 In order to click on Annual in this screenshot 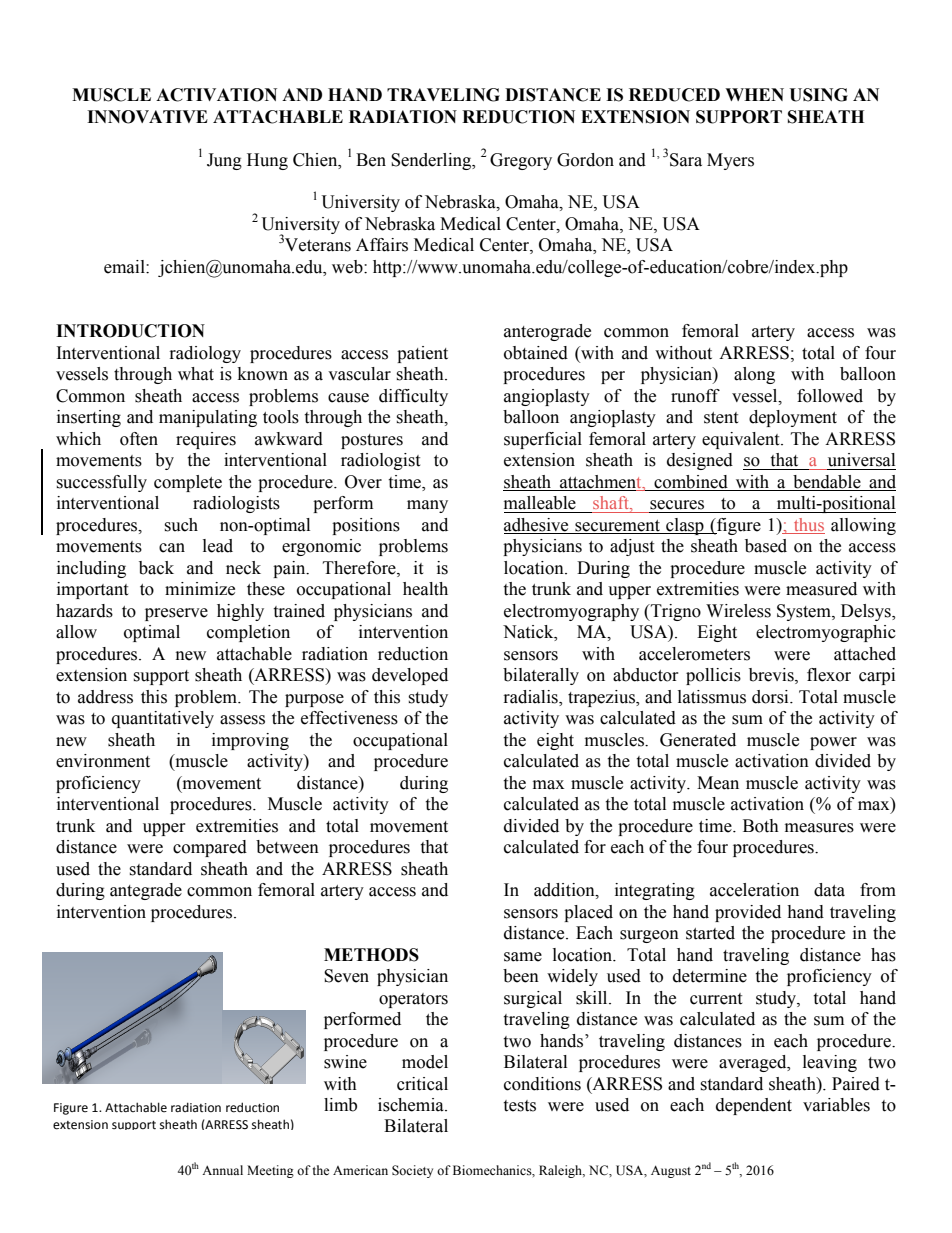, I will do `click(222, 1170)`.
